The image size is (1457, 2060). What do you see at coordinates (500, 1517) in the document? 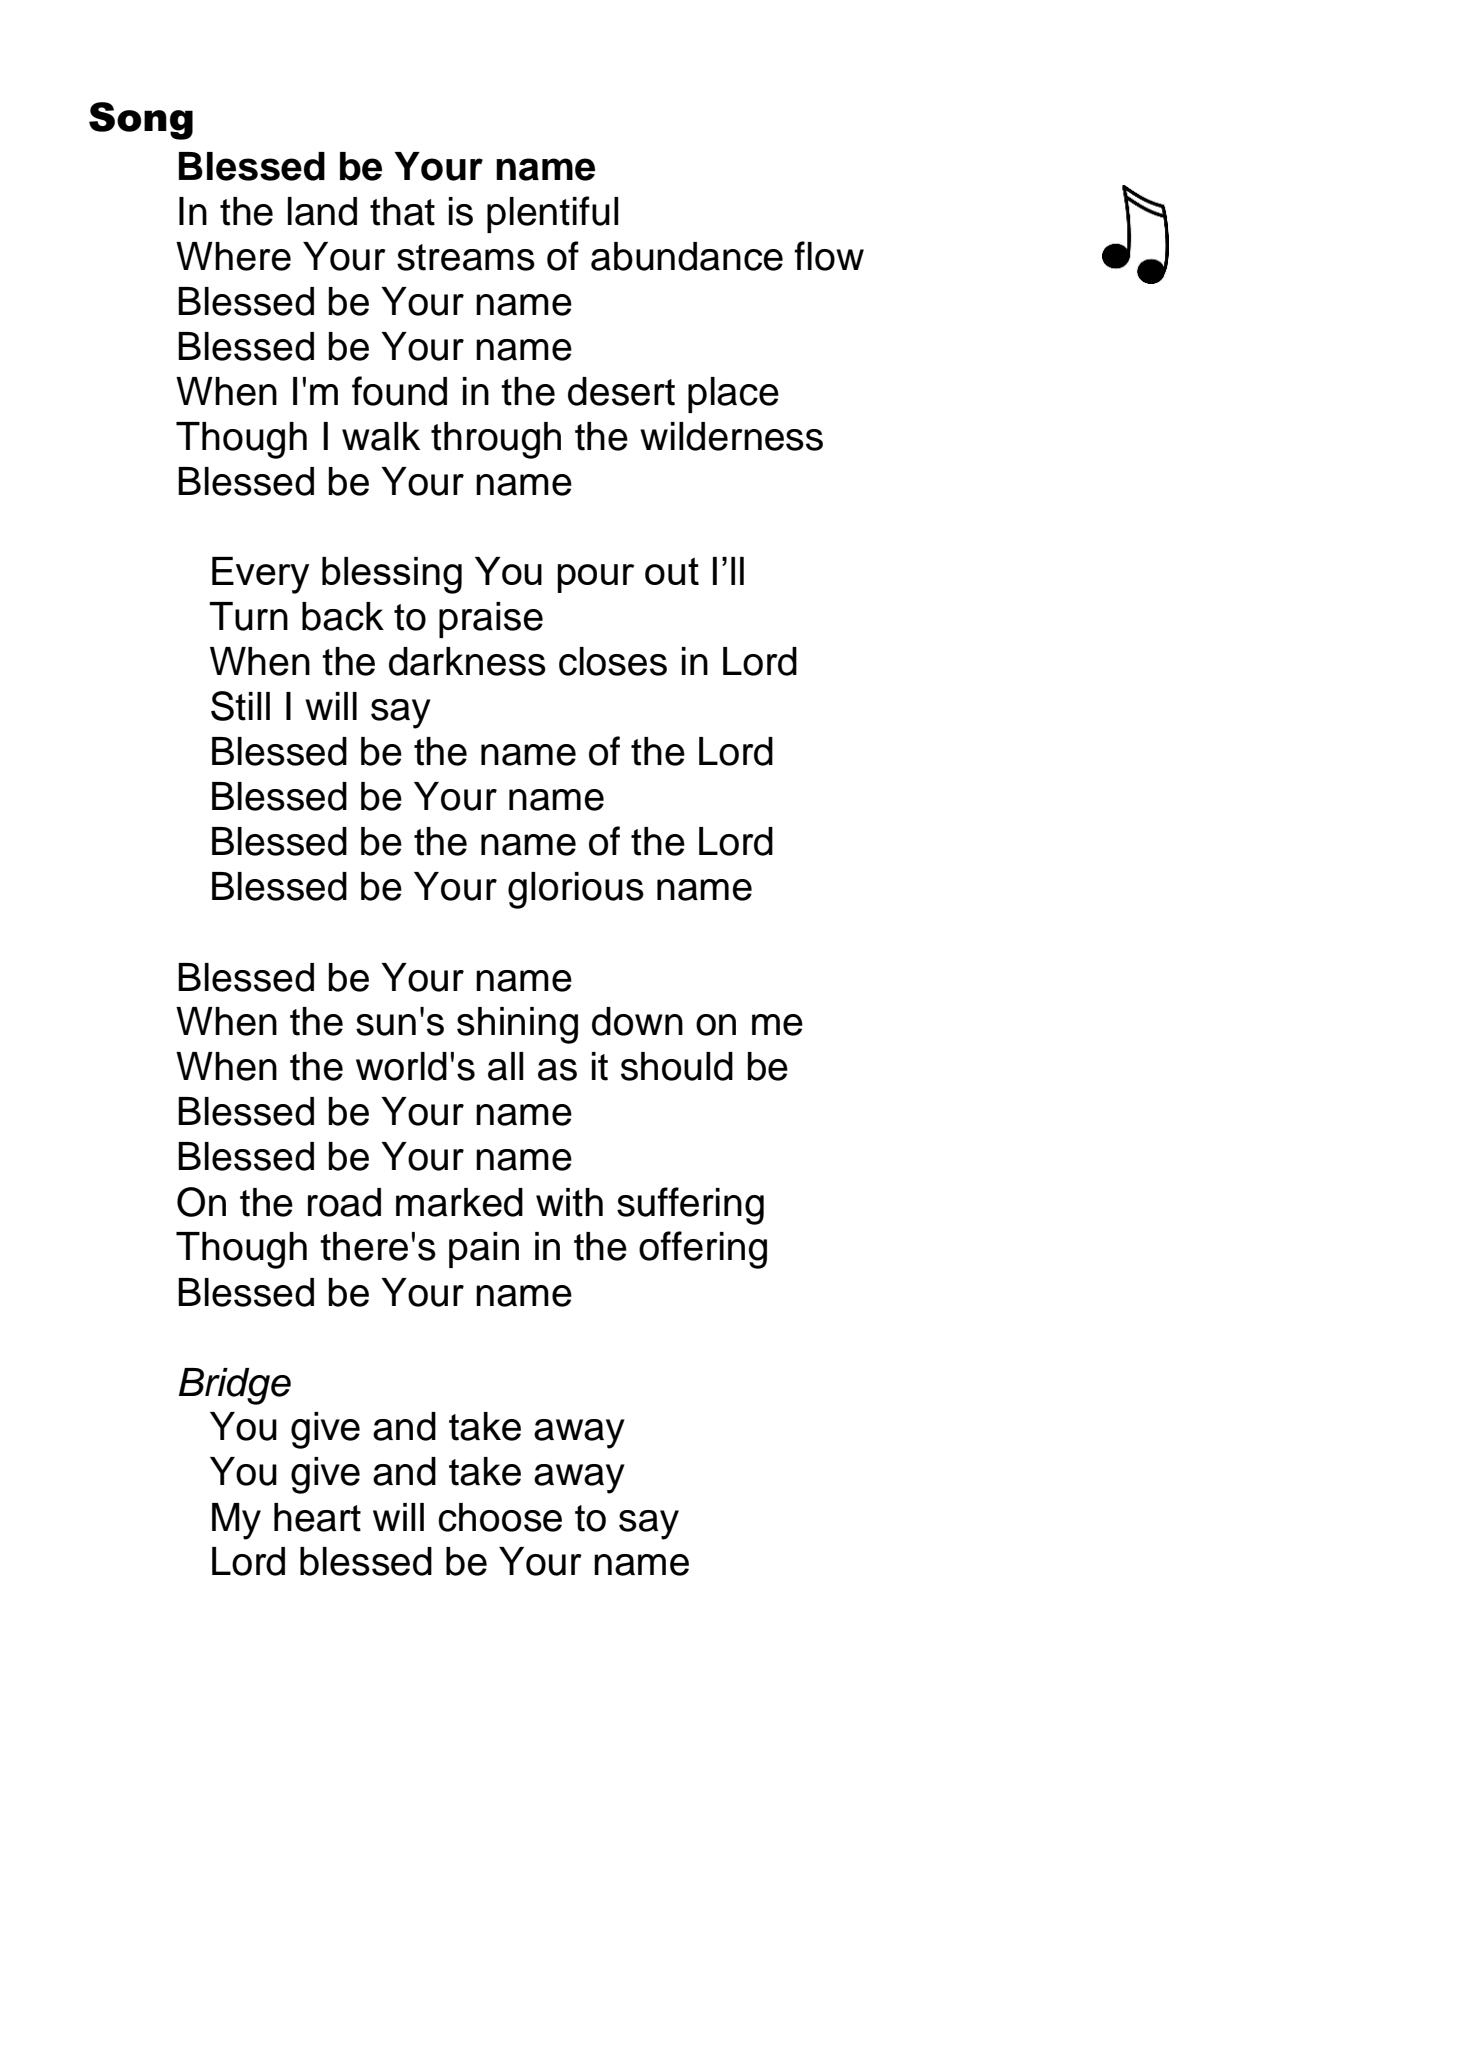
I see `choose` at bounding box center [500, 1517].
